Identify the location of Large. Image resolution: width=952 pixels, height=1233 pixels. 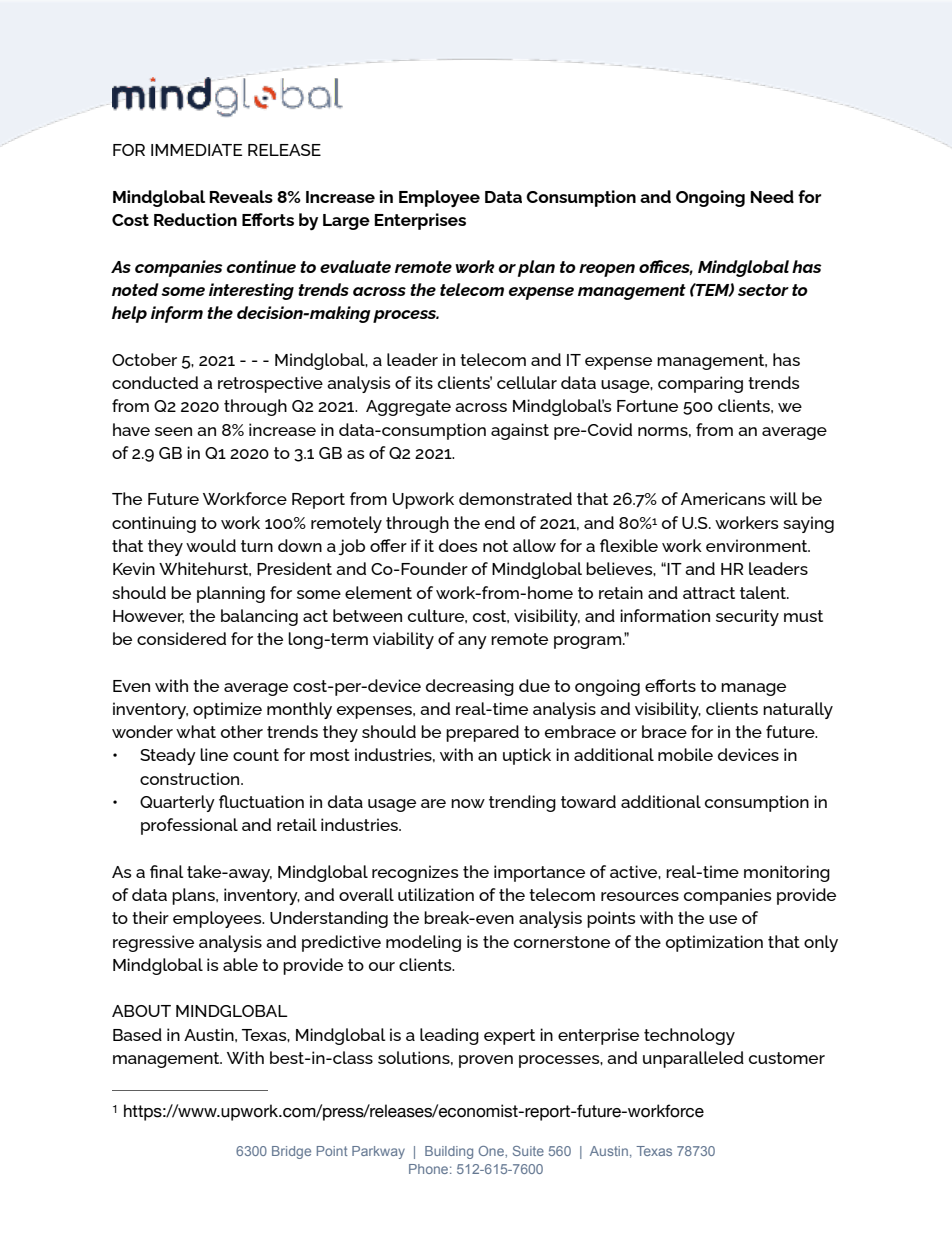
(346, 222).
